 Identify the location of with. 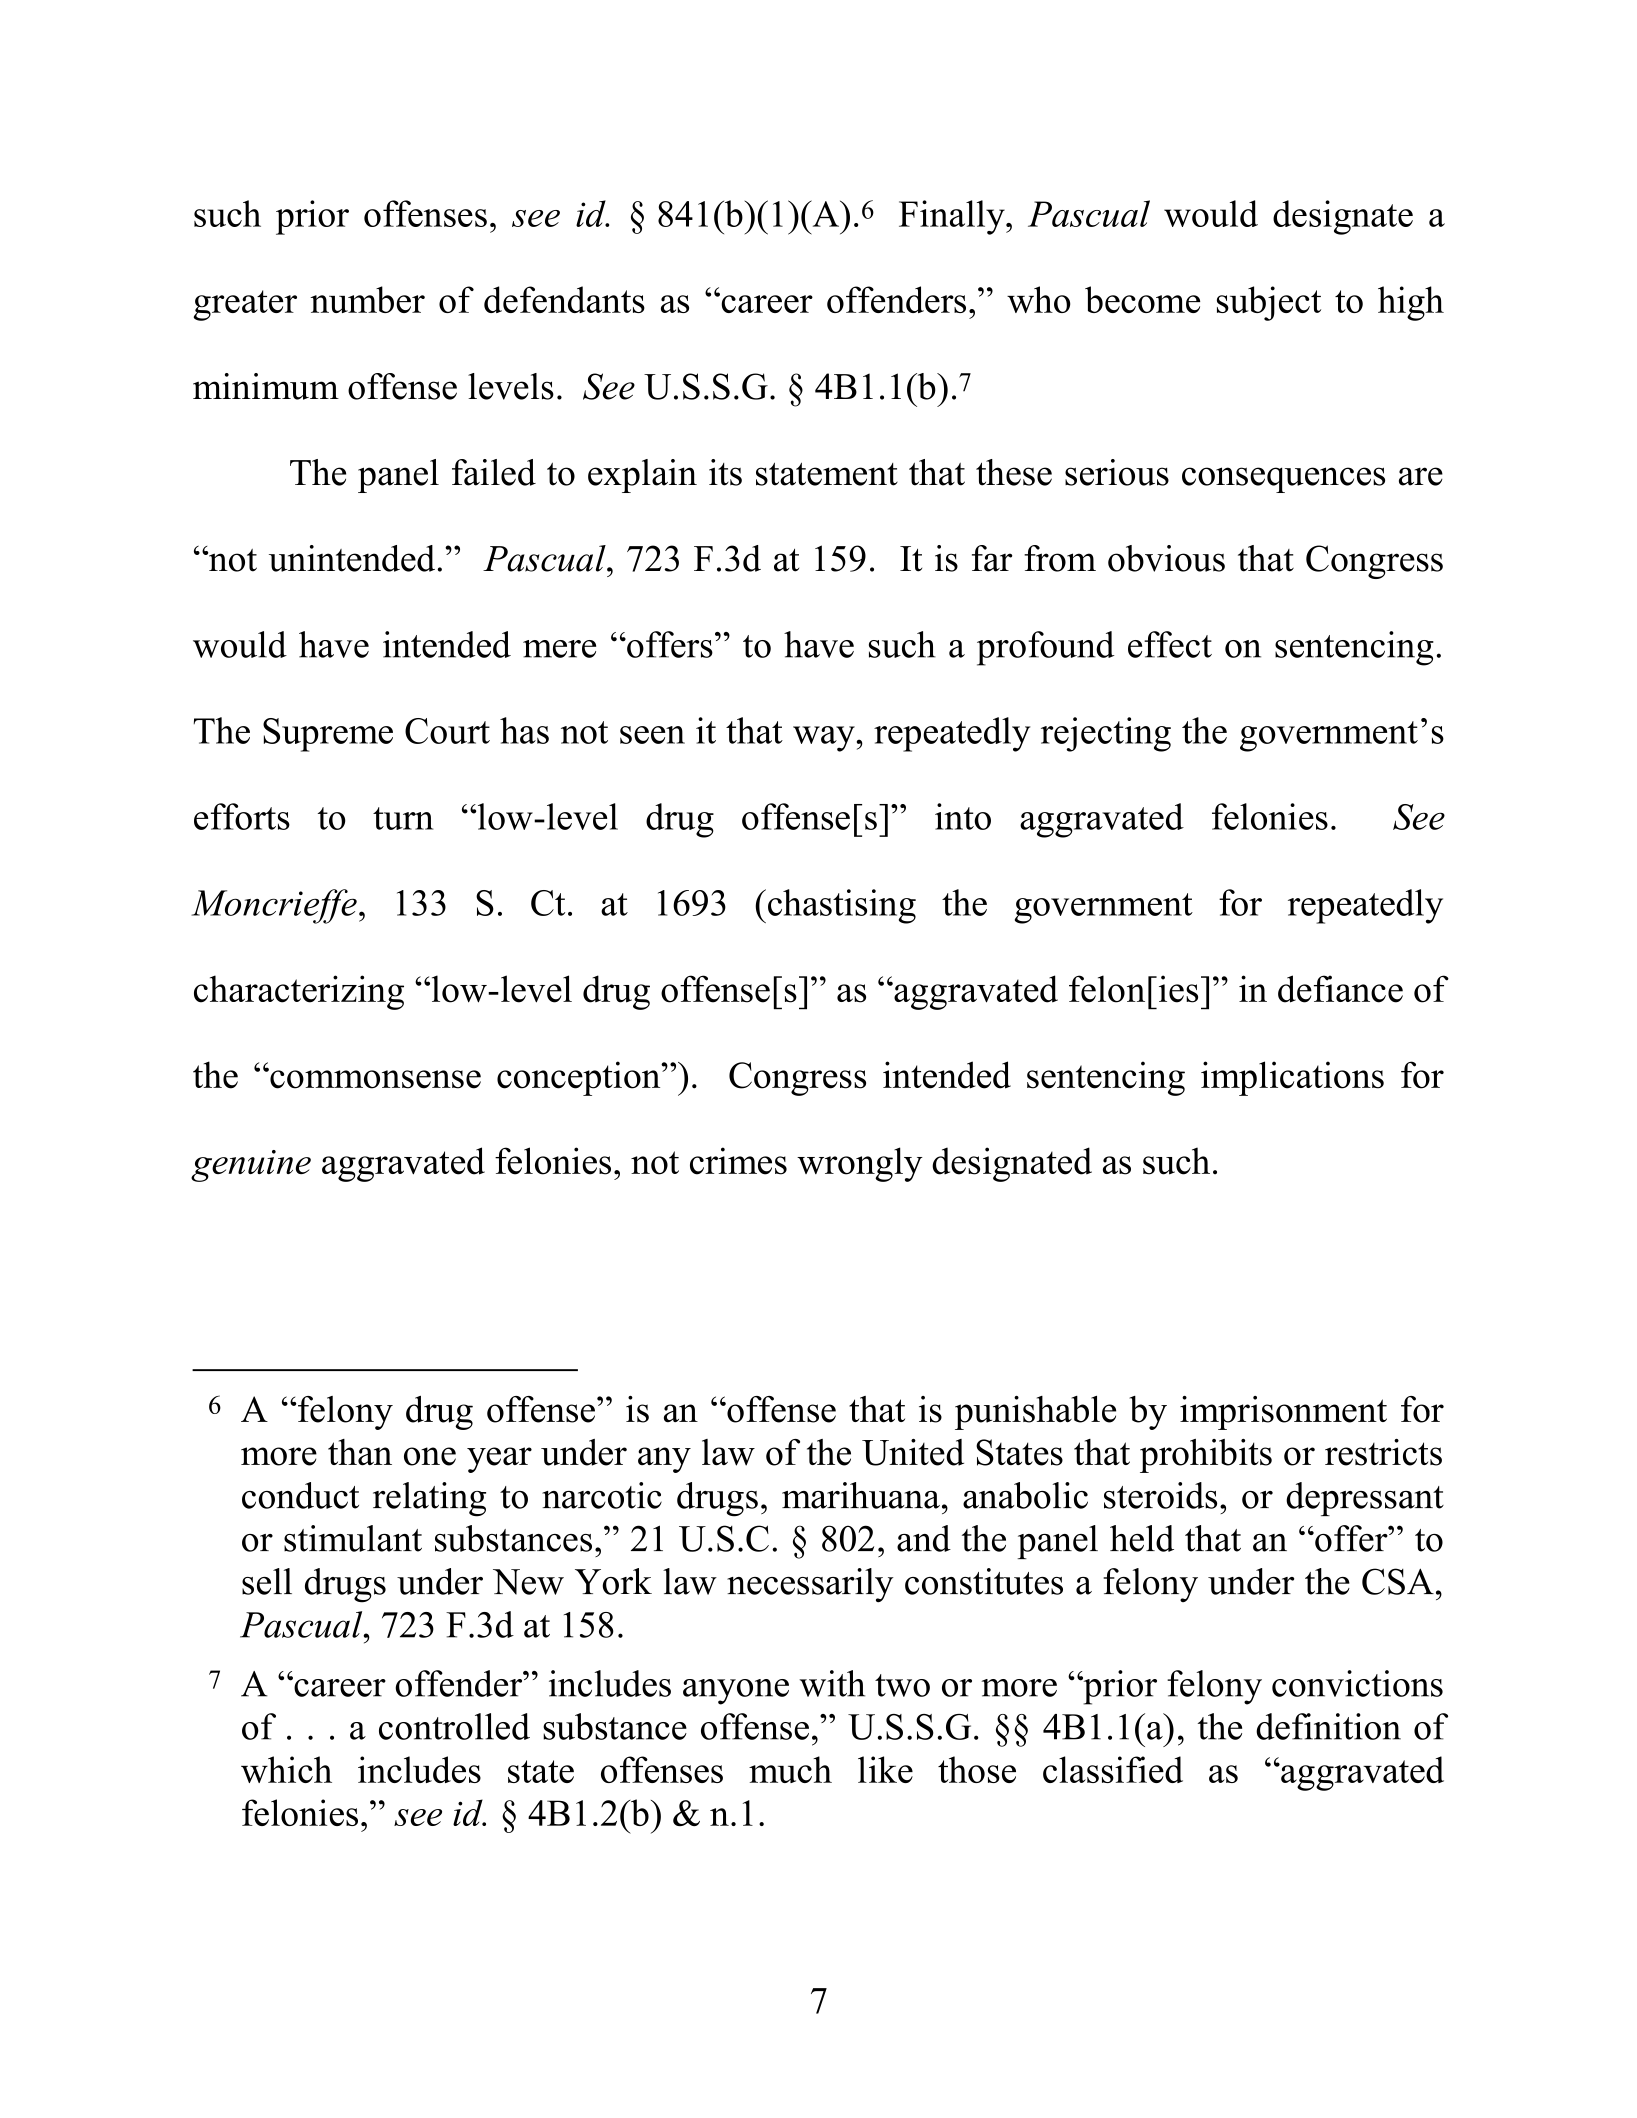
(832, 1683).
